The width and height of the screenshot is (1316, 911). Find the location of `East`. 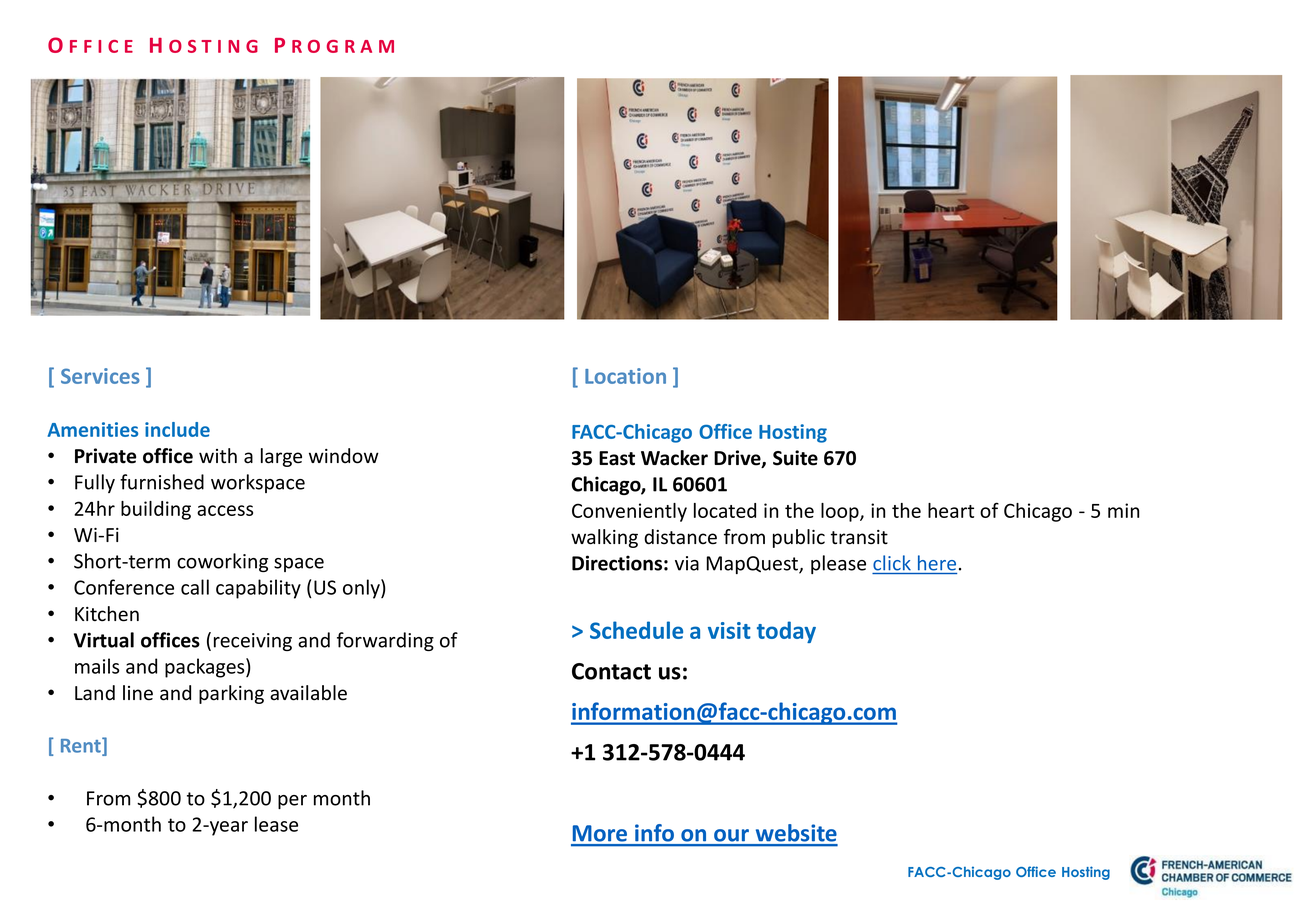

East is located at coordinates (617, 458).
